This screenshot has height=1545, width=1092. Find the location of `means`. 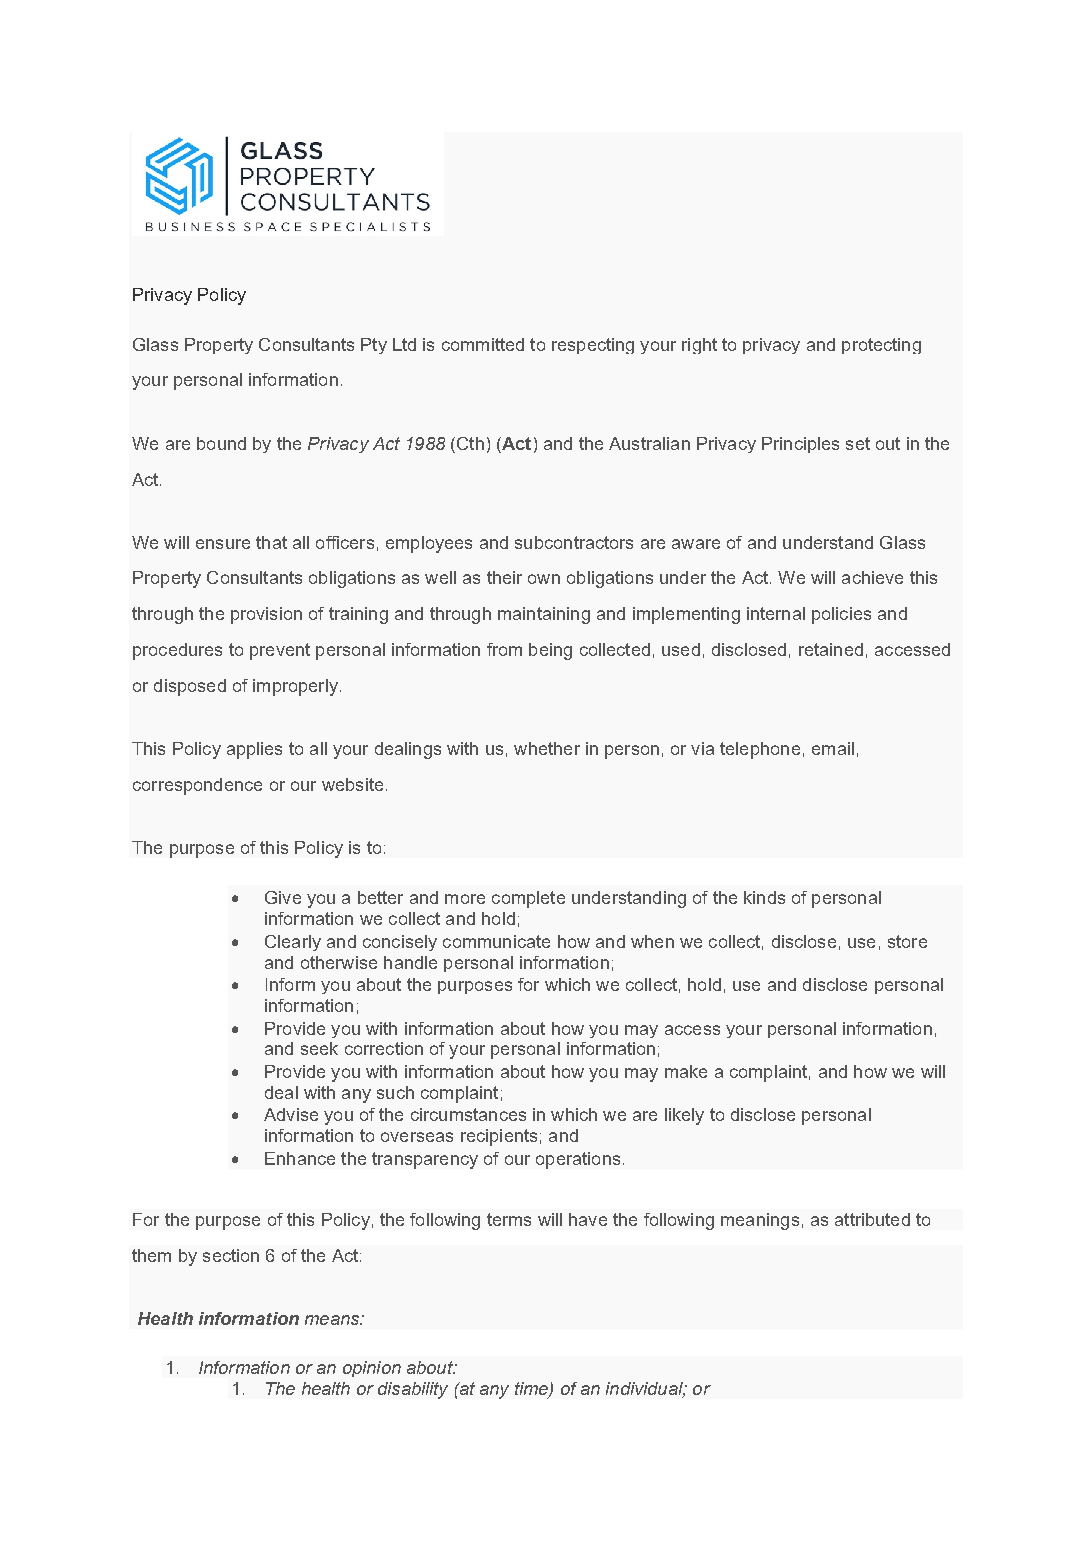

means is located at coordinates (333, 1320).
